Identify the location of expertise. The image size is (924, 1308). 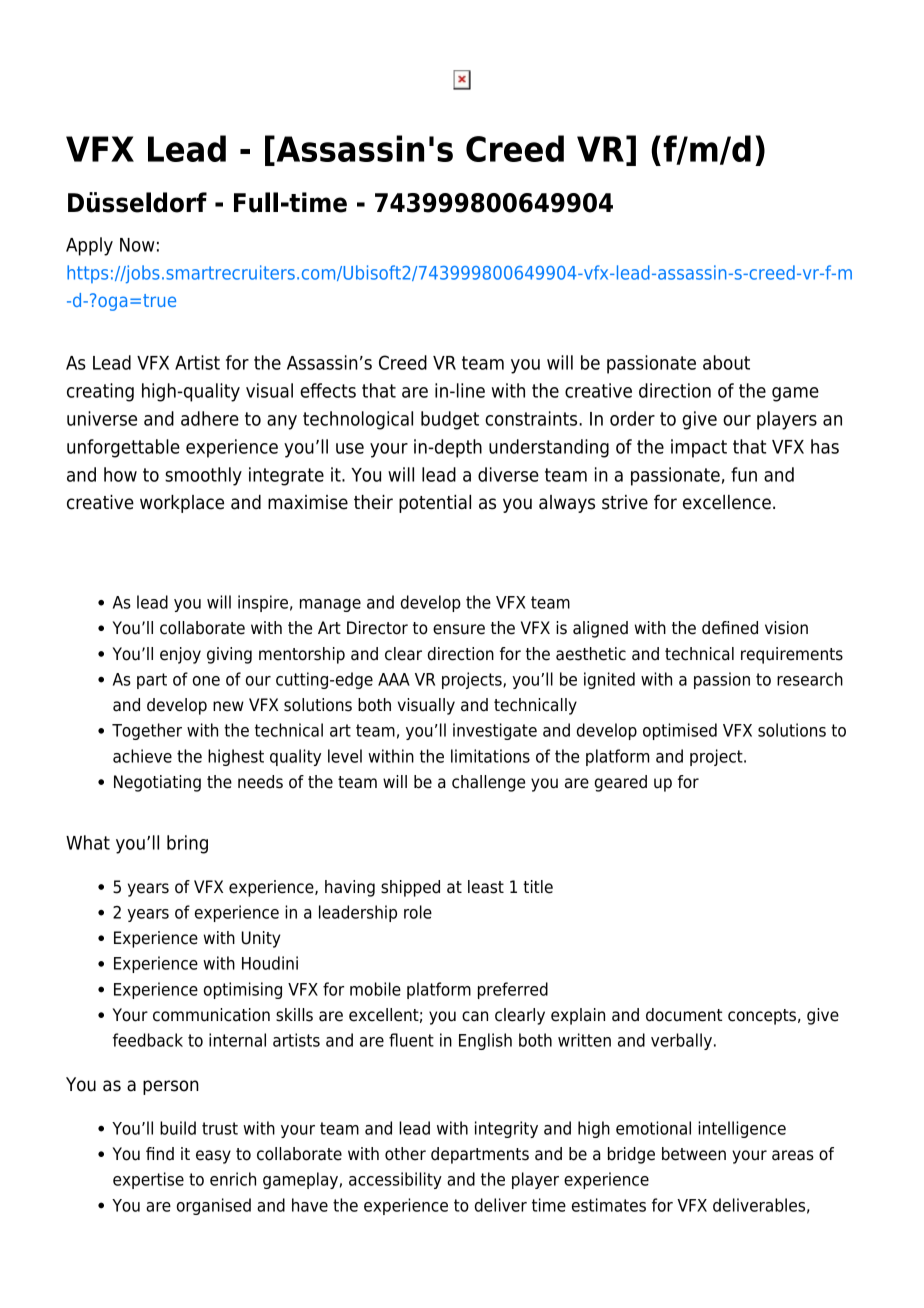
(148, 1180).
